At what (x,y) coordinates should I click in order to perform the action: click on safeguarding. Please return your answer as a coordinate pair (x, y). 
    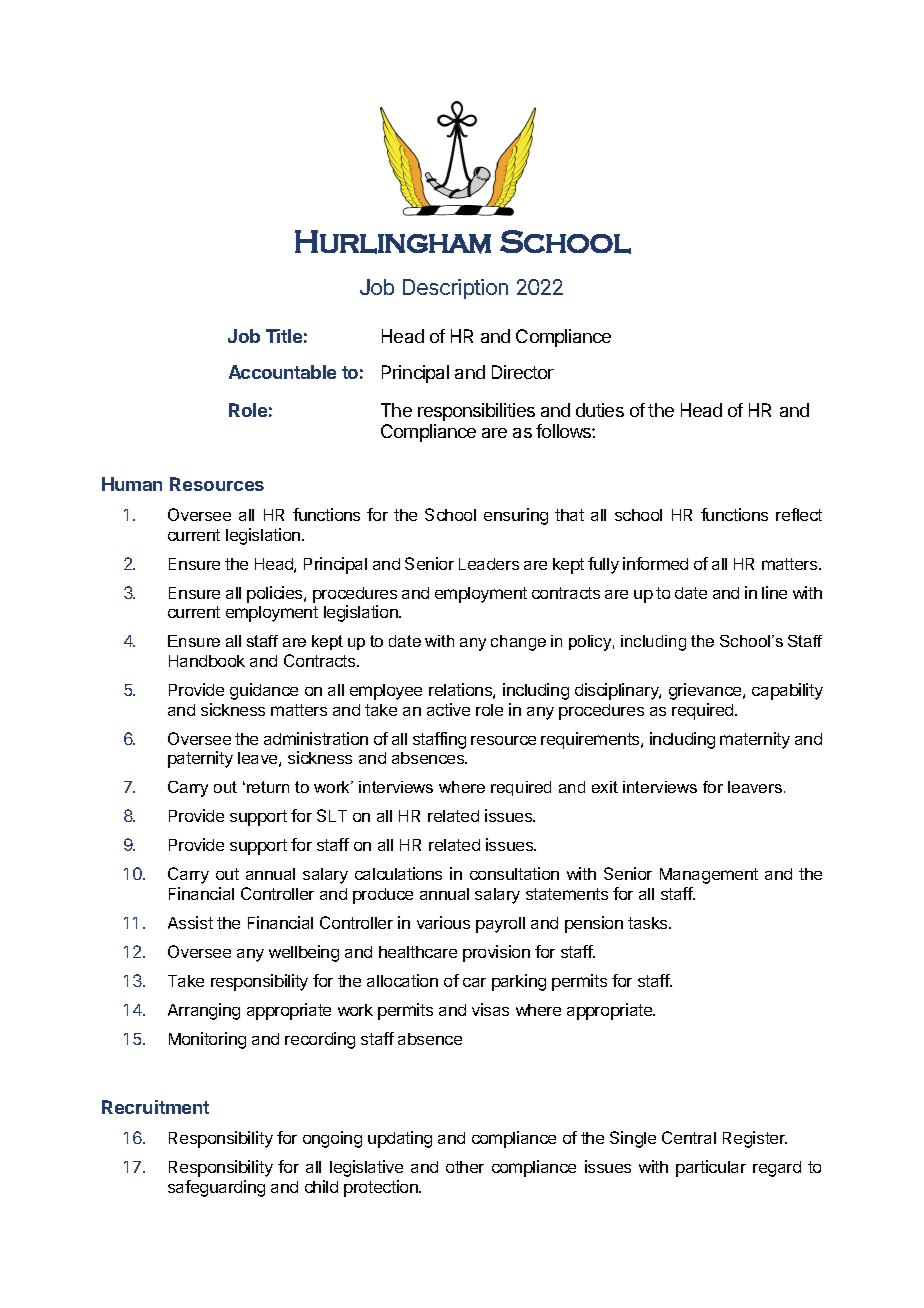
    Looking at the image, I should click on (216, 1188).
